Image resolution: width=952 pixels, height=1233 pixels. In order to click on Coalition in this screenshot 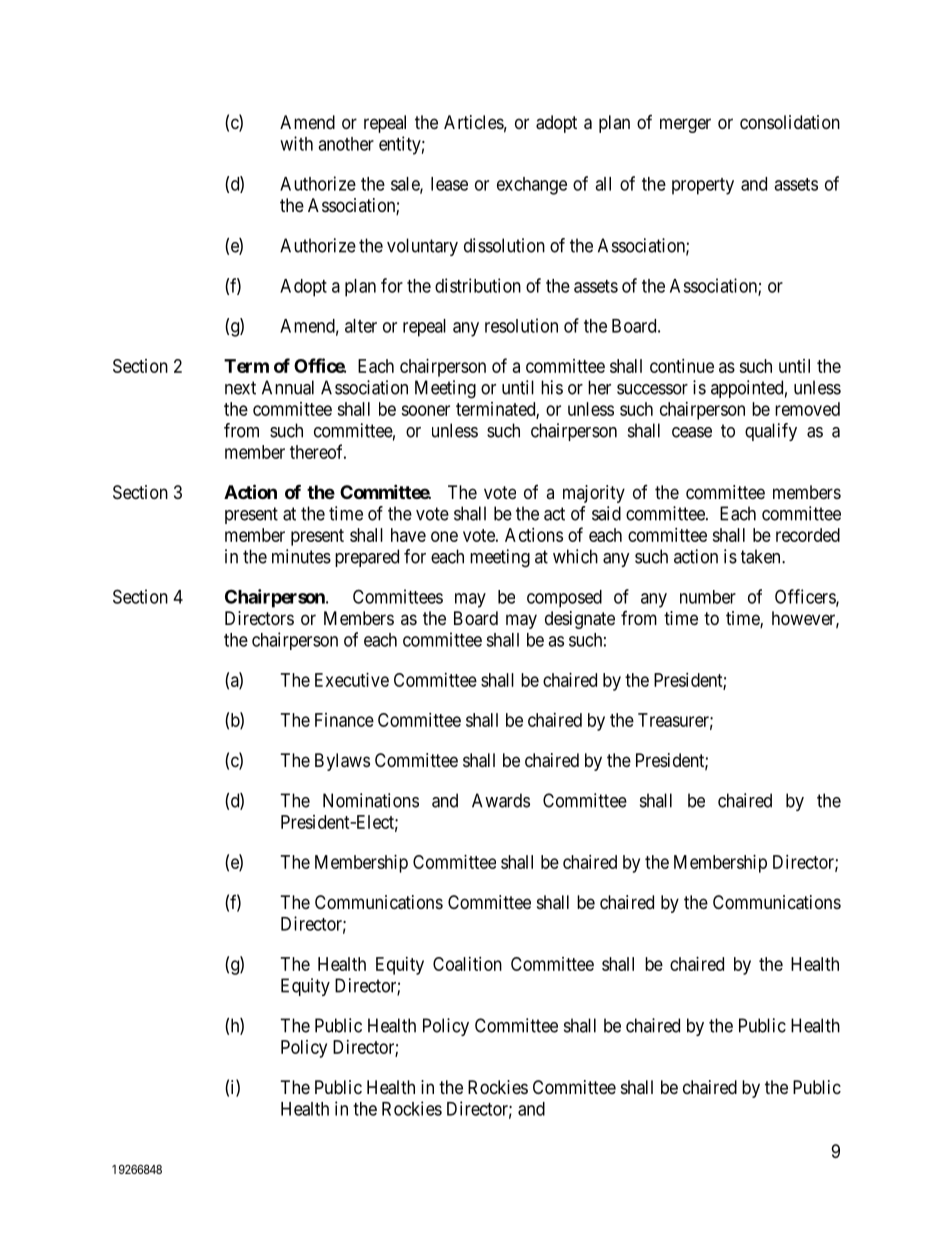, I will do `click(467, 964)`.
